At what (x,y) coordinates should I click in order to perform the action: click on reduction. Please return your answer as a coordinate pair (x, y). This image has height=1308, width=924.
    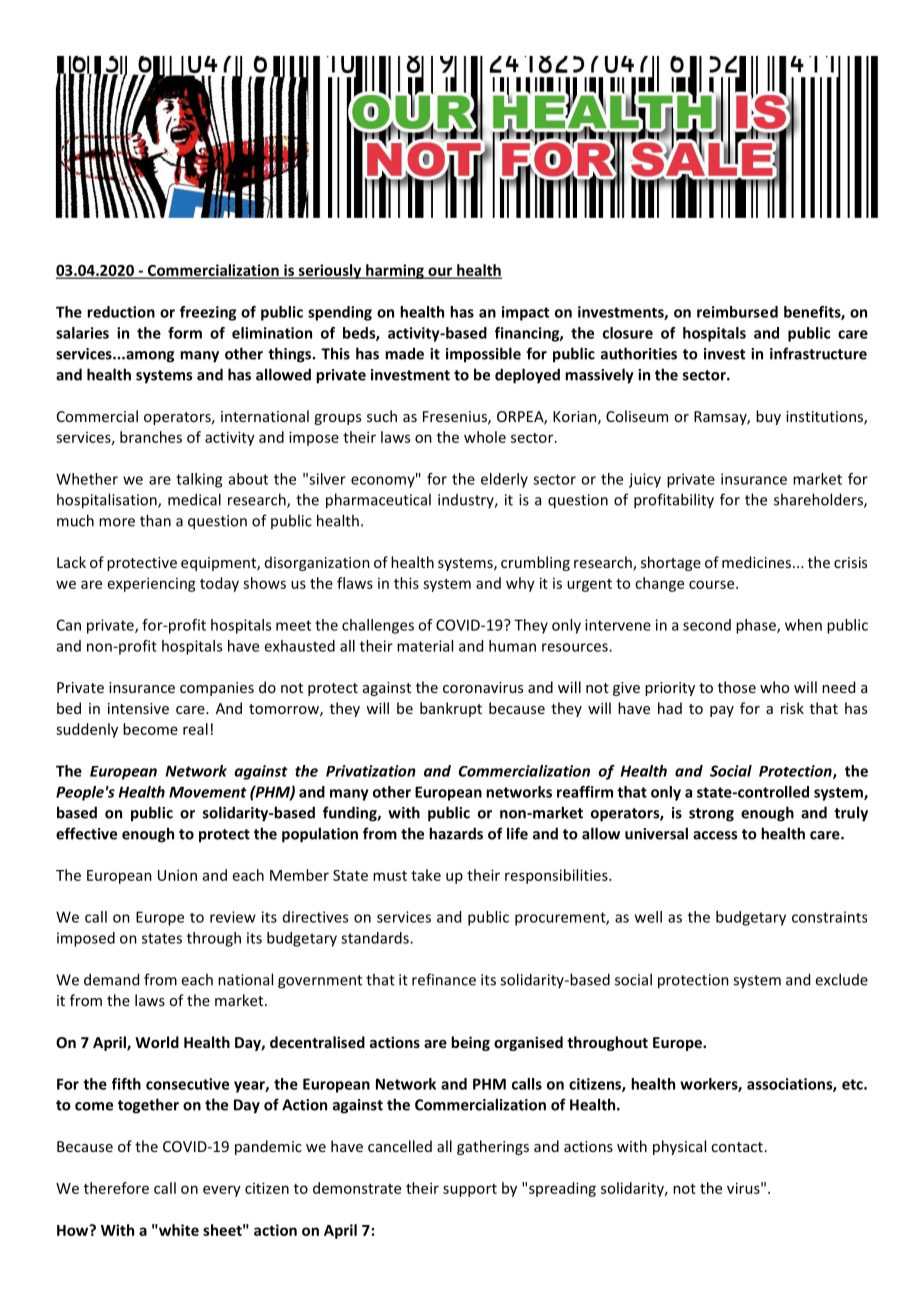
    Looking at the image, I should click on (121, 312).
